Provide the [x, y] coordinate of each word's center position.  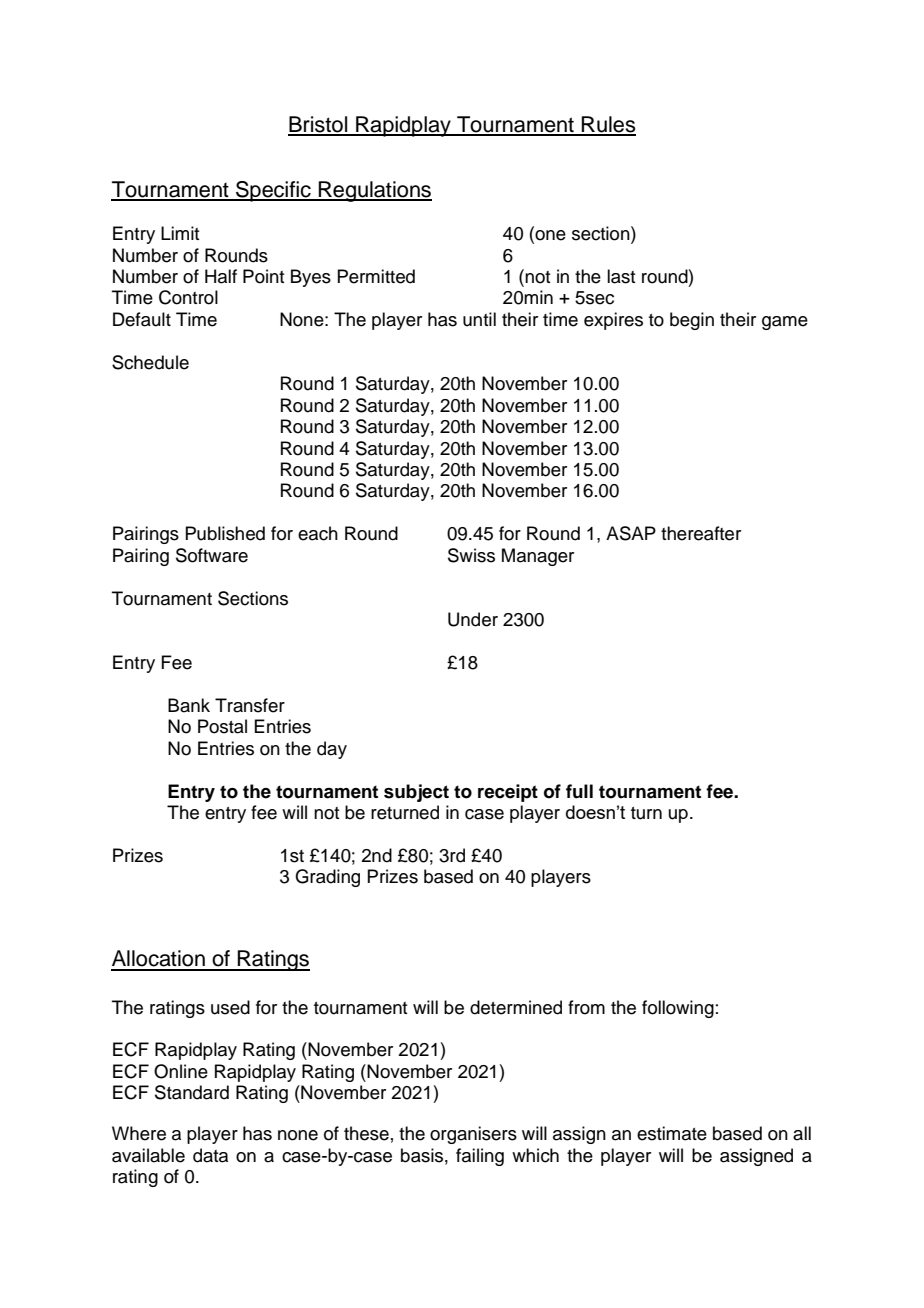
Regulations [374, 191]
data [210, 1155]
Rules [608, 125]
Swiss [471, 555]
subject [416, 793]
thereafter [701, 533]
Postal [222, 726]
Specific [273, 191]
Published [225, 533]
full [579, 791]
